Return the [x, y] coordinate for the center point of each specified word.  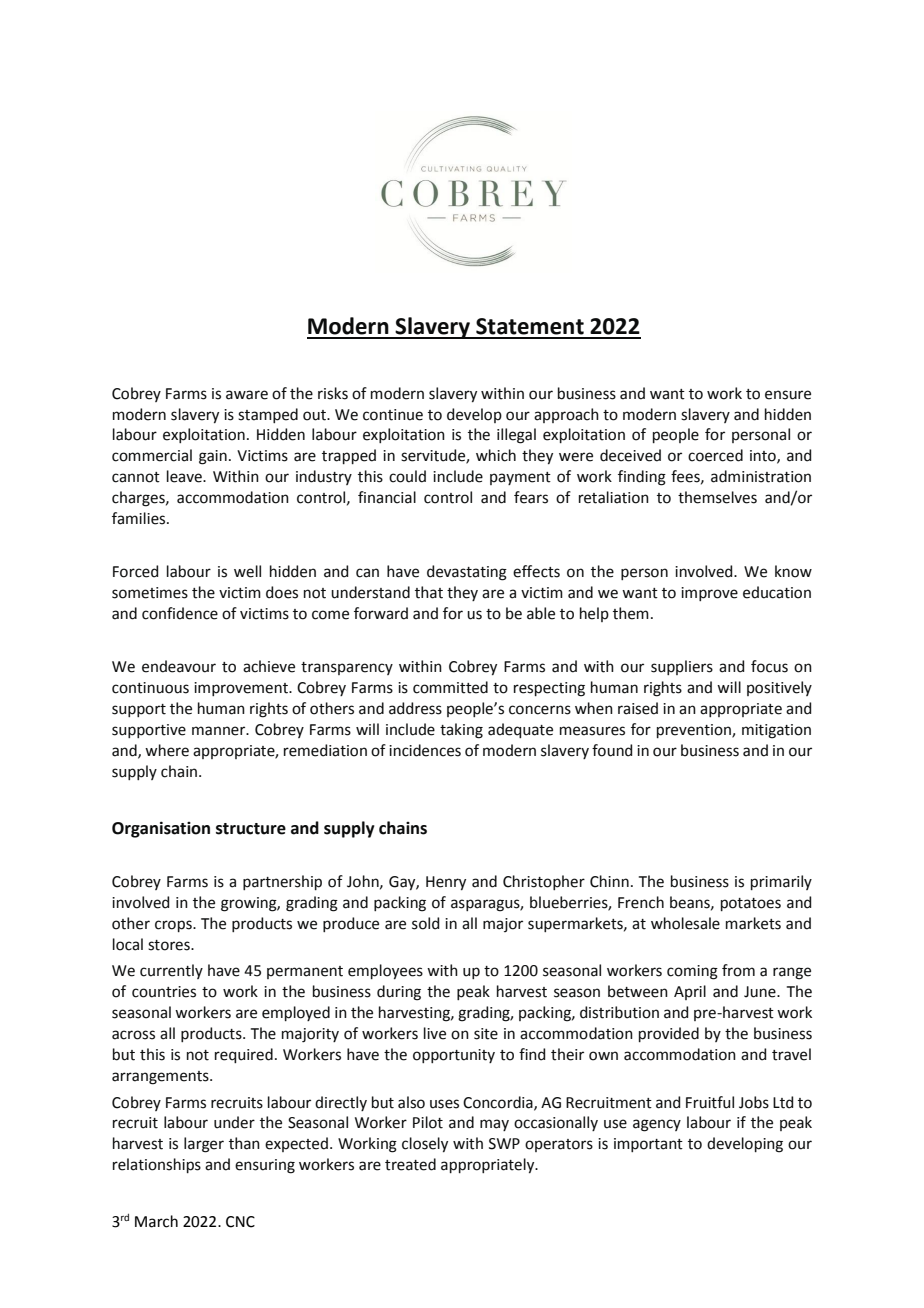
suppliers [682, 667]
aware [247, 395]
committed [450, 687]
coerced [715, 455]
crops [174, 926]
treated [410, 1164]
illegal [516, 436]
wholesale [685, 923]
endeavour [179, 666]
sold [425, 923]
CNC [240, 1222]
